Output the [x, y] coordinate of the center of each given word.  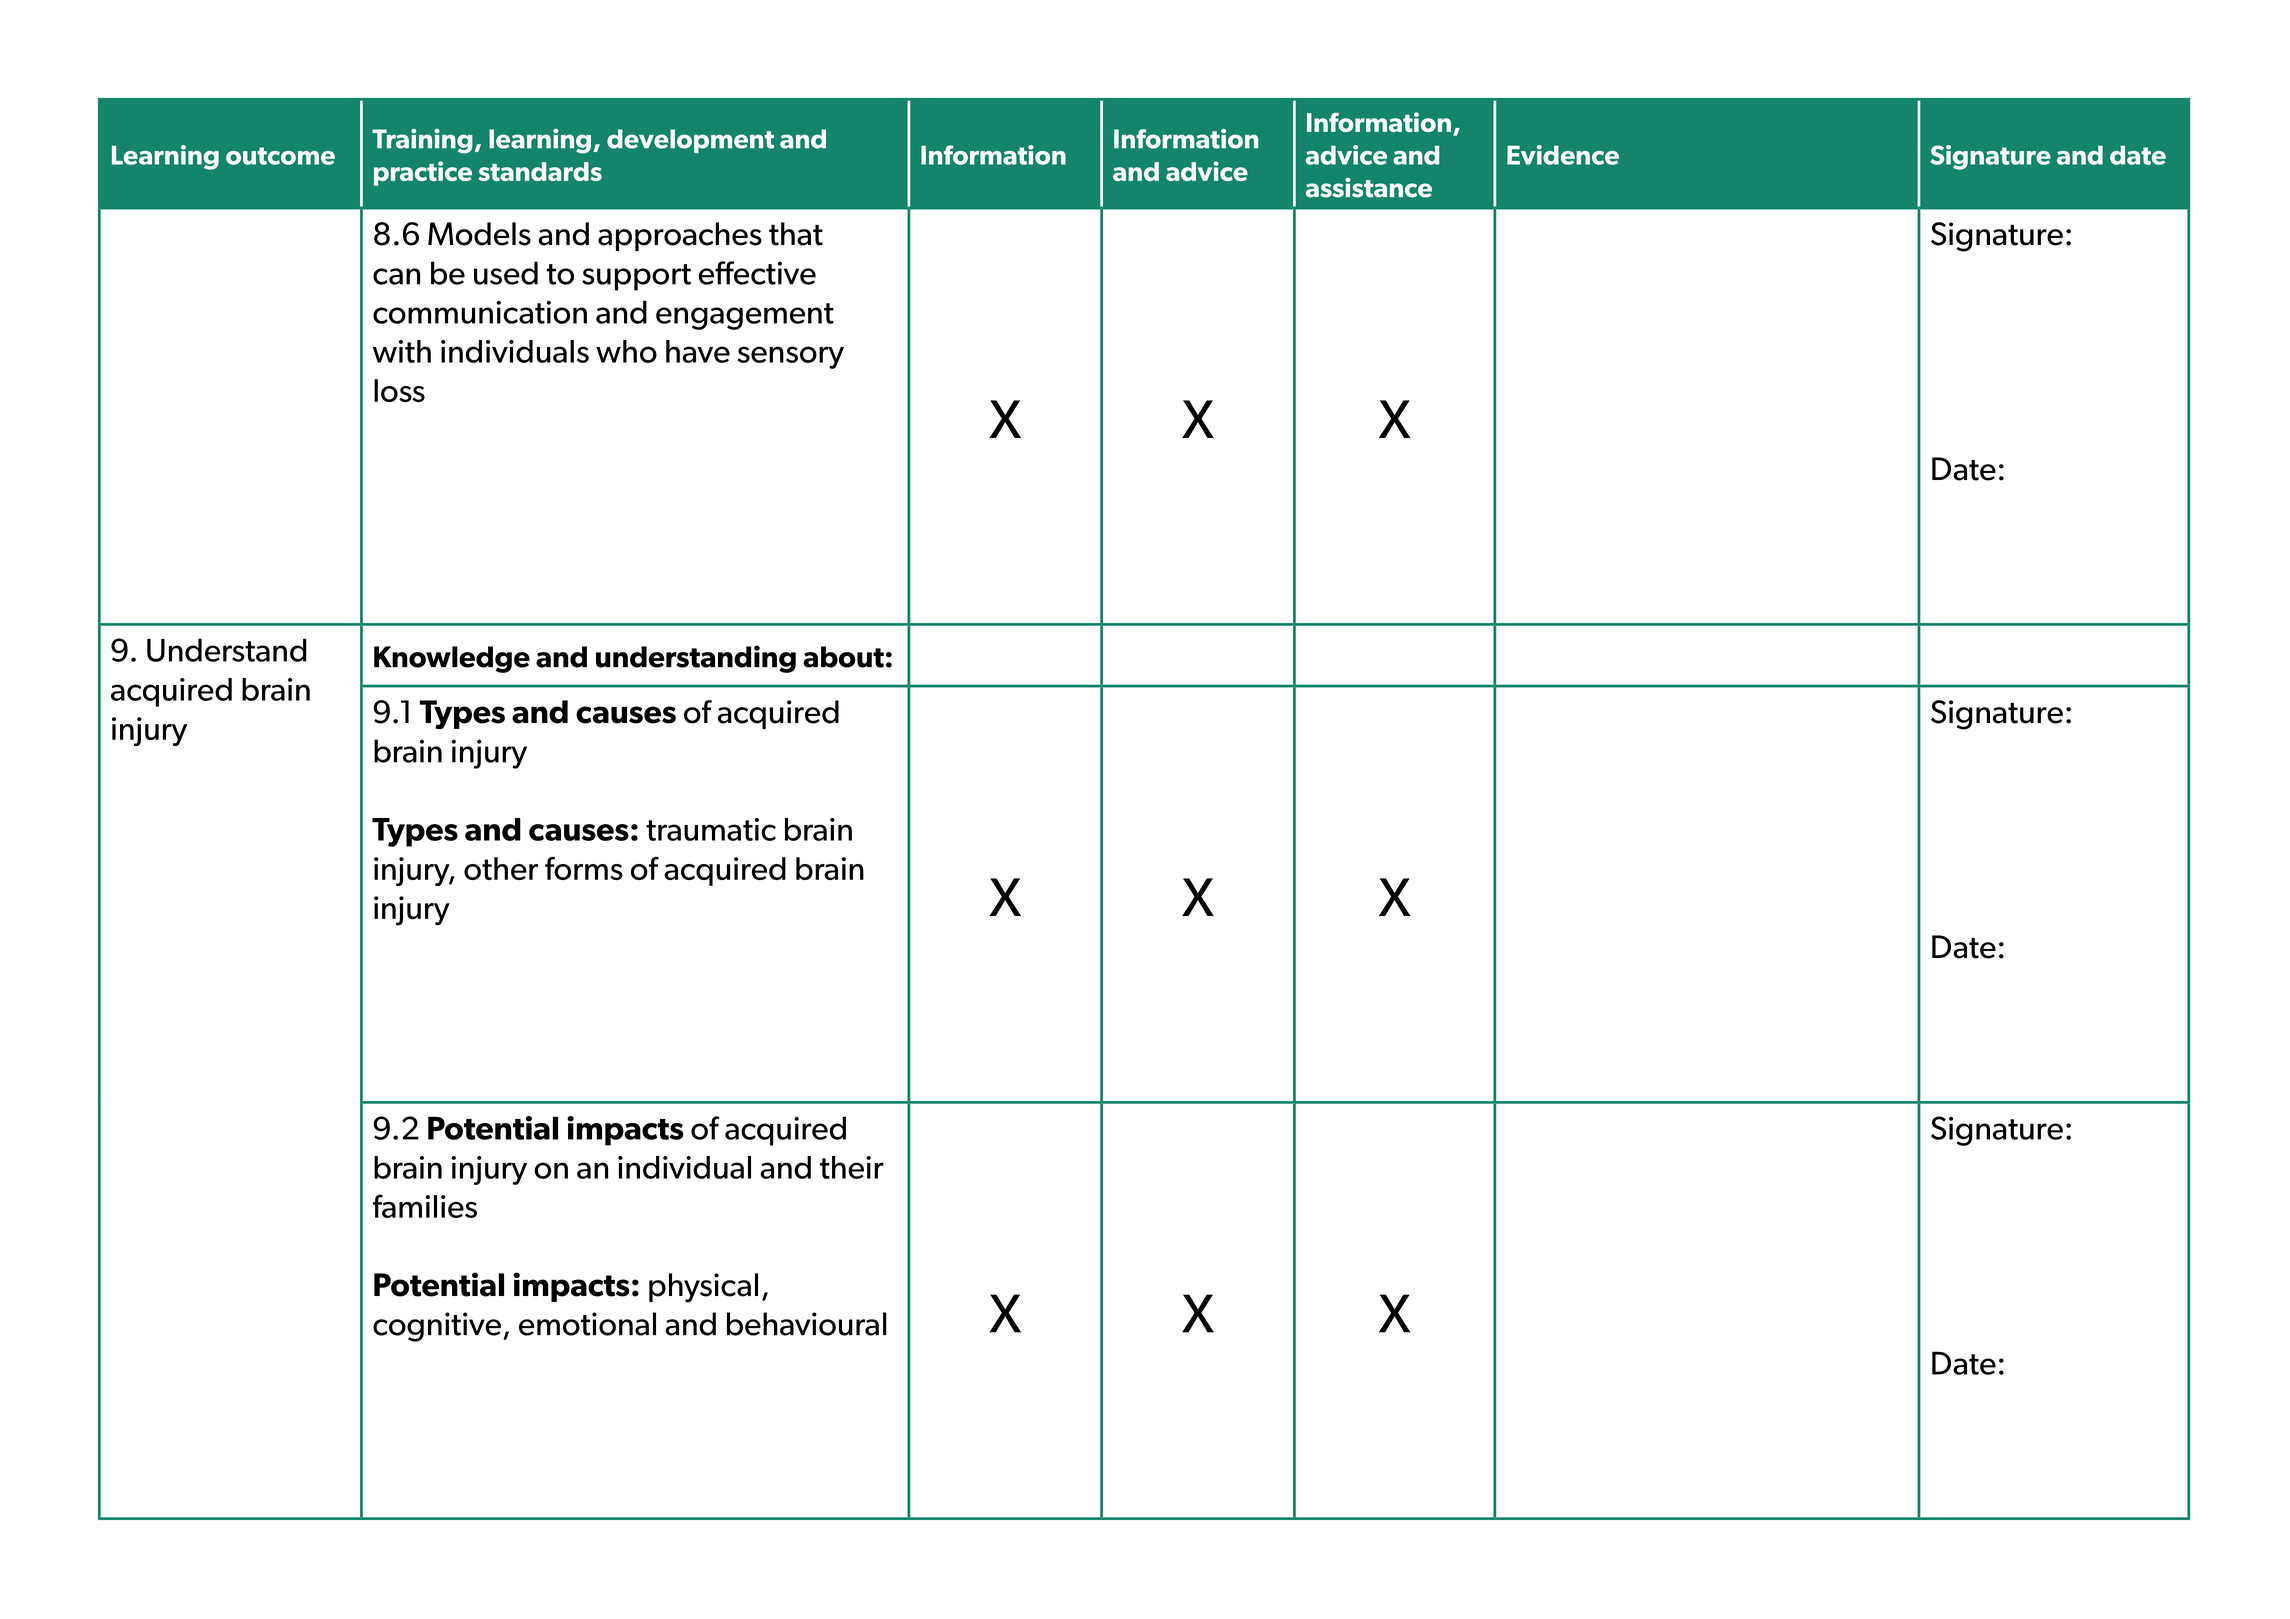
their [852, 1167]
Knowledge [452, 659]
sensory [791, 357]
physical [703, 1288]
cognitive [437, 1327]
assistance [1369, 187]
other [501, 868]
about [843, 657]
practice [423, 173]
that [796, 234]
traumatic [711, 829]
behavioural [807, 1324]
